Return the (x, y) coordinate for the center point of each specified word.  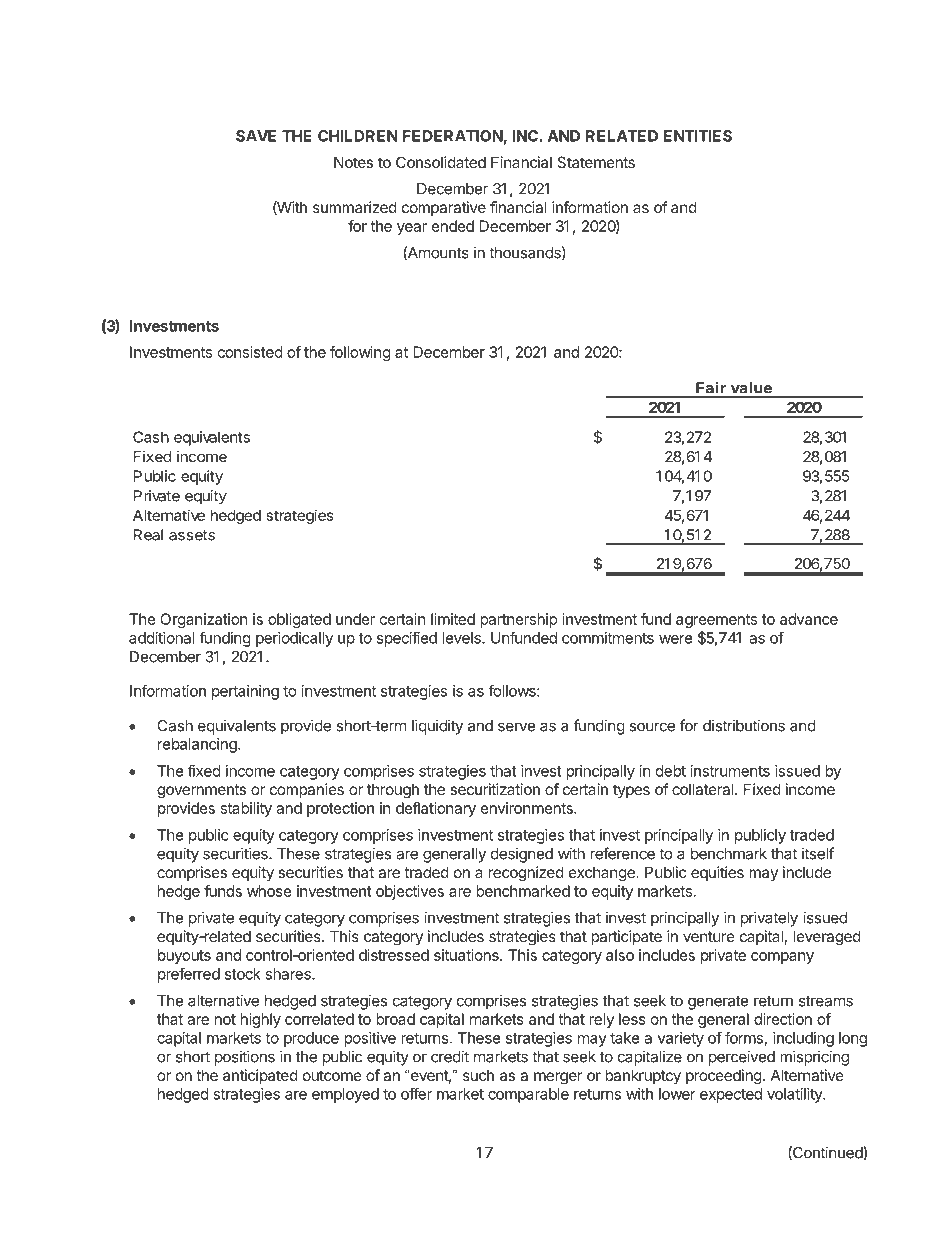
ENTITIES (698, 136)
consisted (250, 352)
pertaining (245, 692)
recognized (526, 874)
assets (192, 535)
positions (245, 1058)
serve (517, 727)
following (360, 353)
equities (717, 873)
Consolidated (441, 162)
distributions (744, 725)
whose (269, 891)
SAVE (256, 136)
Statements (596, 162)
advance (809, 619)
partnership (518, 620)
